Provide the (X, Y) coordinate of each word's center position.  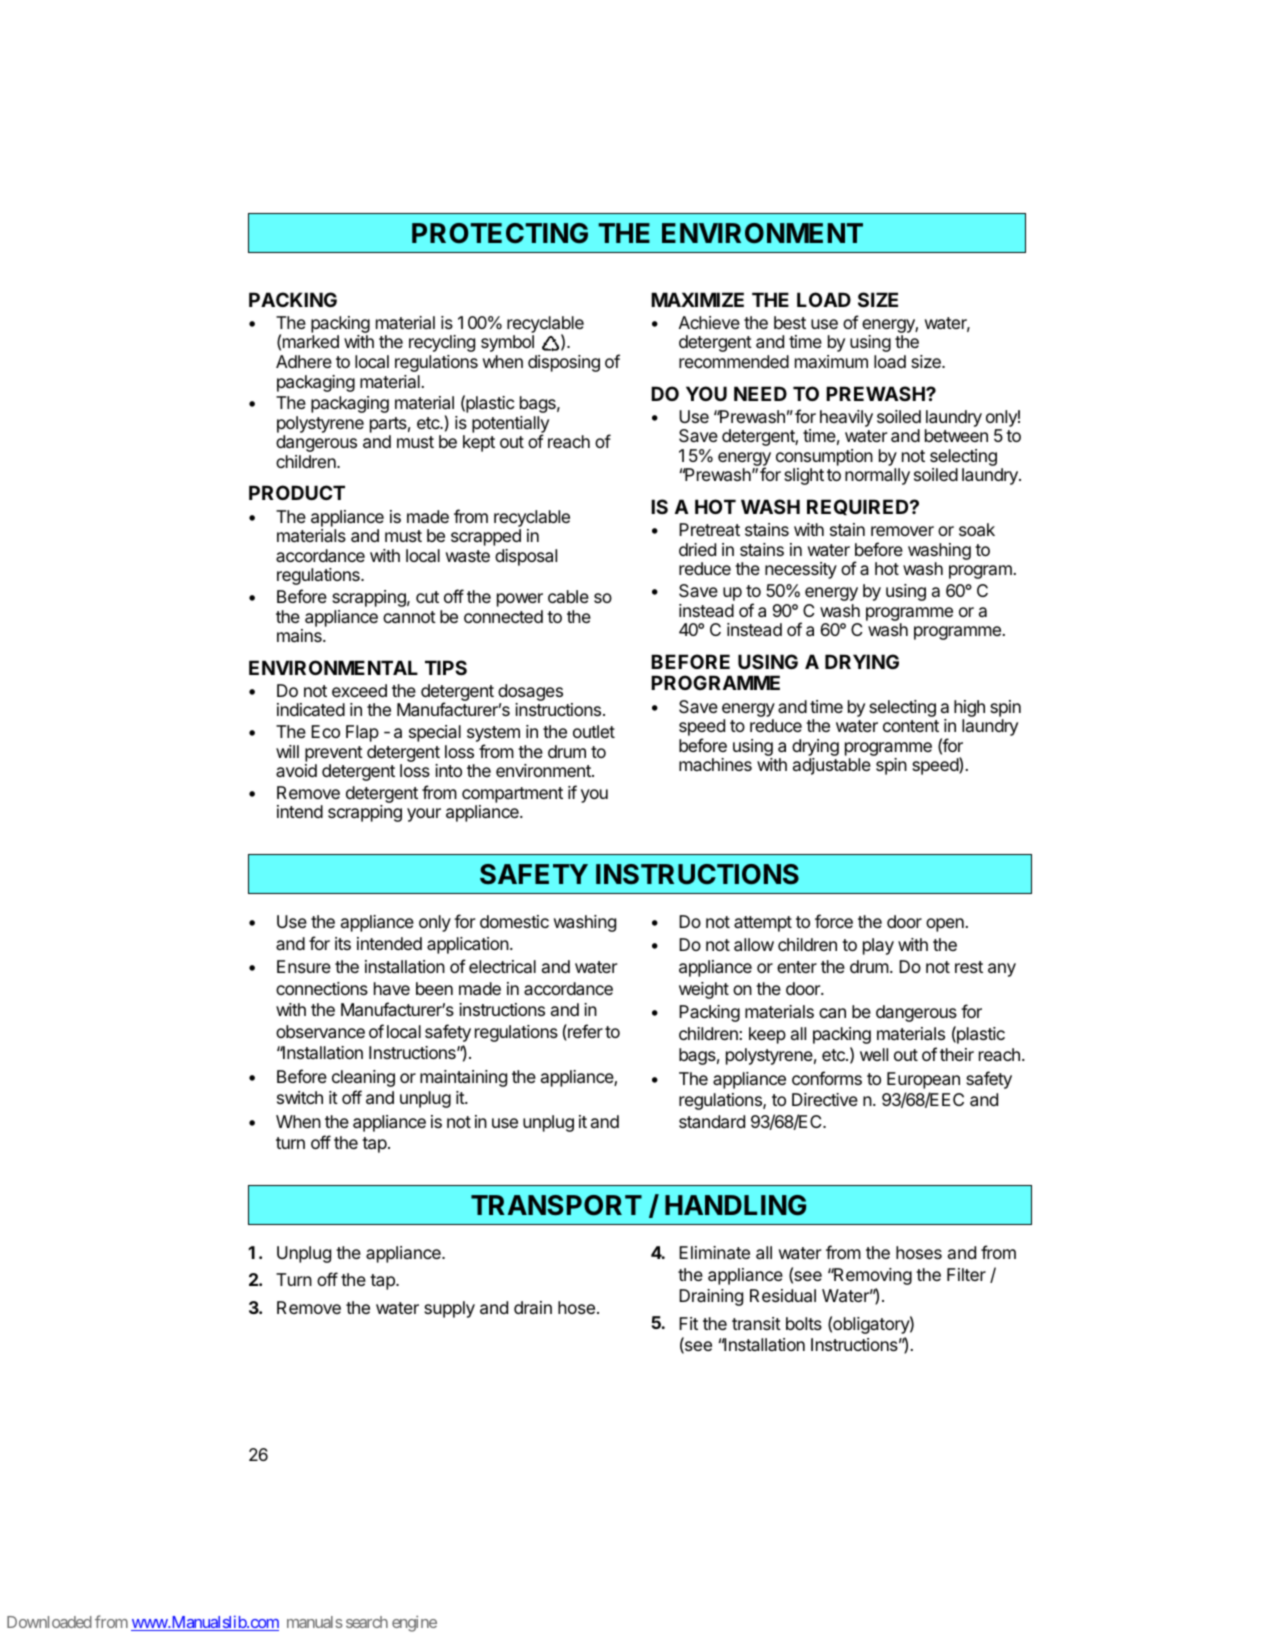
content (911, 726)
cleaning (363, 1078)
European (923, 1080)
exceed (359, 690)
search (367, 1622)
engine (414, 1623)
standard (712, 1122)
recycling (442, 343)
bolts (804, 1323)
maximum (831, 361)
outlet (594, 731)
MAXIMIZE (697, 299)
